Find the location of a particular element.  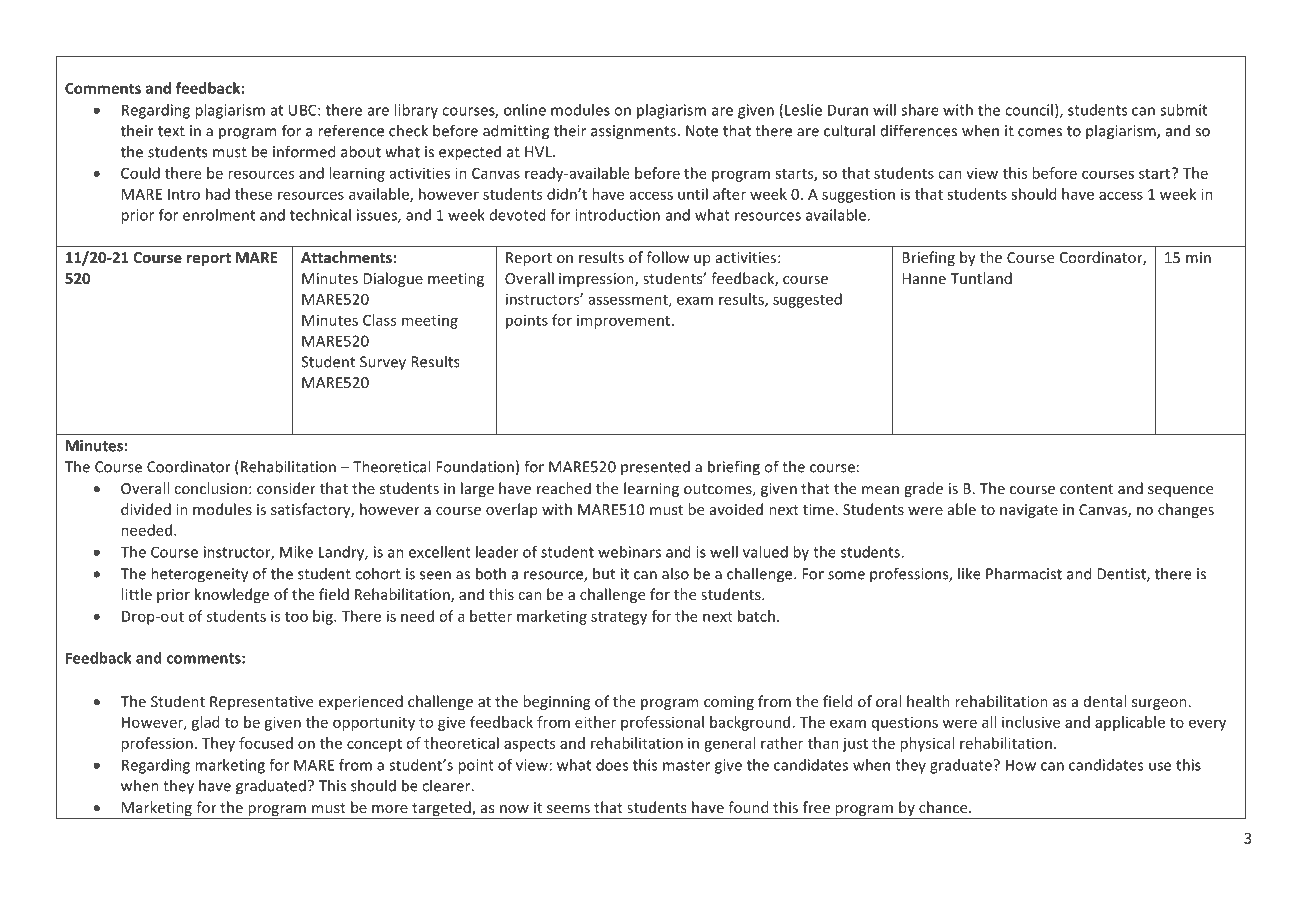

focused is located at coordinates (266, 743).
